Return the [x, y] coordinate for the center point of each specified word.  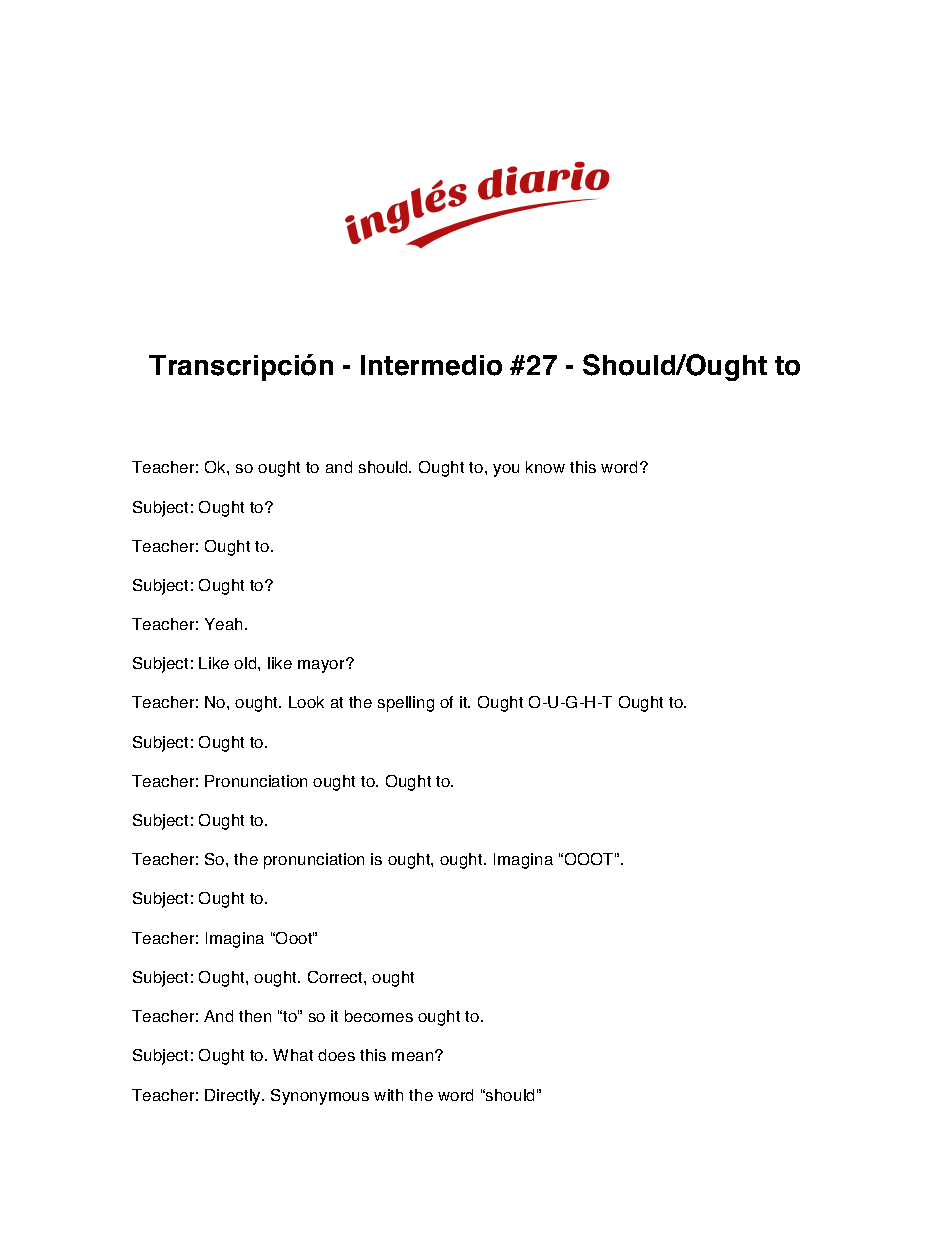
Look [306, 702]
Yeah [225, 624]
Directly [234, 1097]
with [388, 1095]
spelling [406, 704]
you [506, 470]
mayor [322, 666]
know [545, 467]
